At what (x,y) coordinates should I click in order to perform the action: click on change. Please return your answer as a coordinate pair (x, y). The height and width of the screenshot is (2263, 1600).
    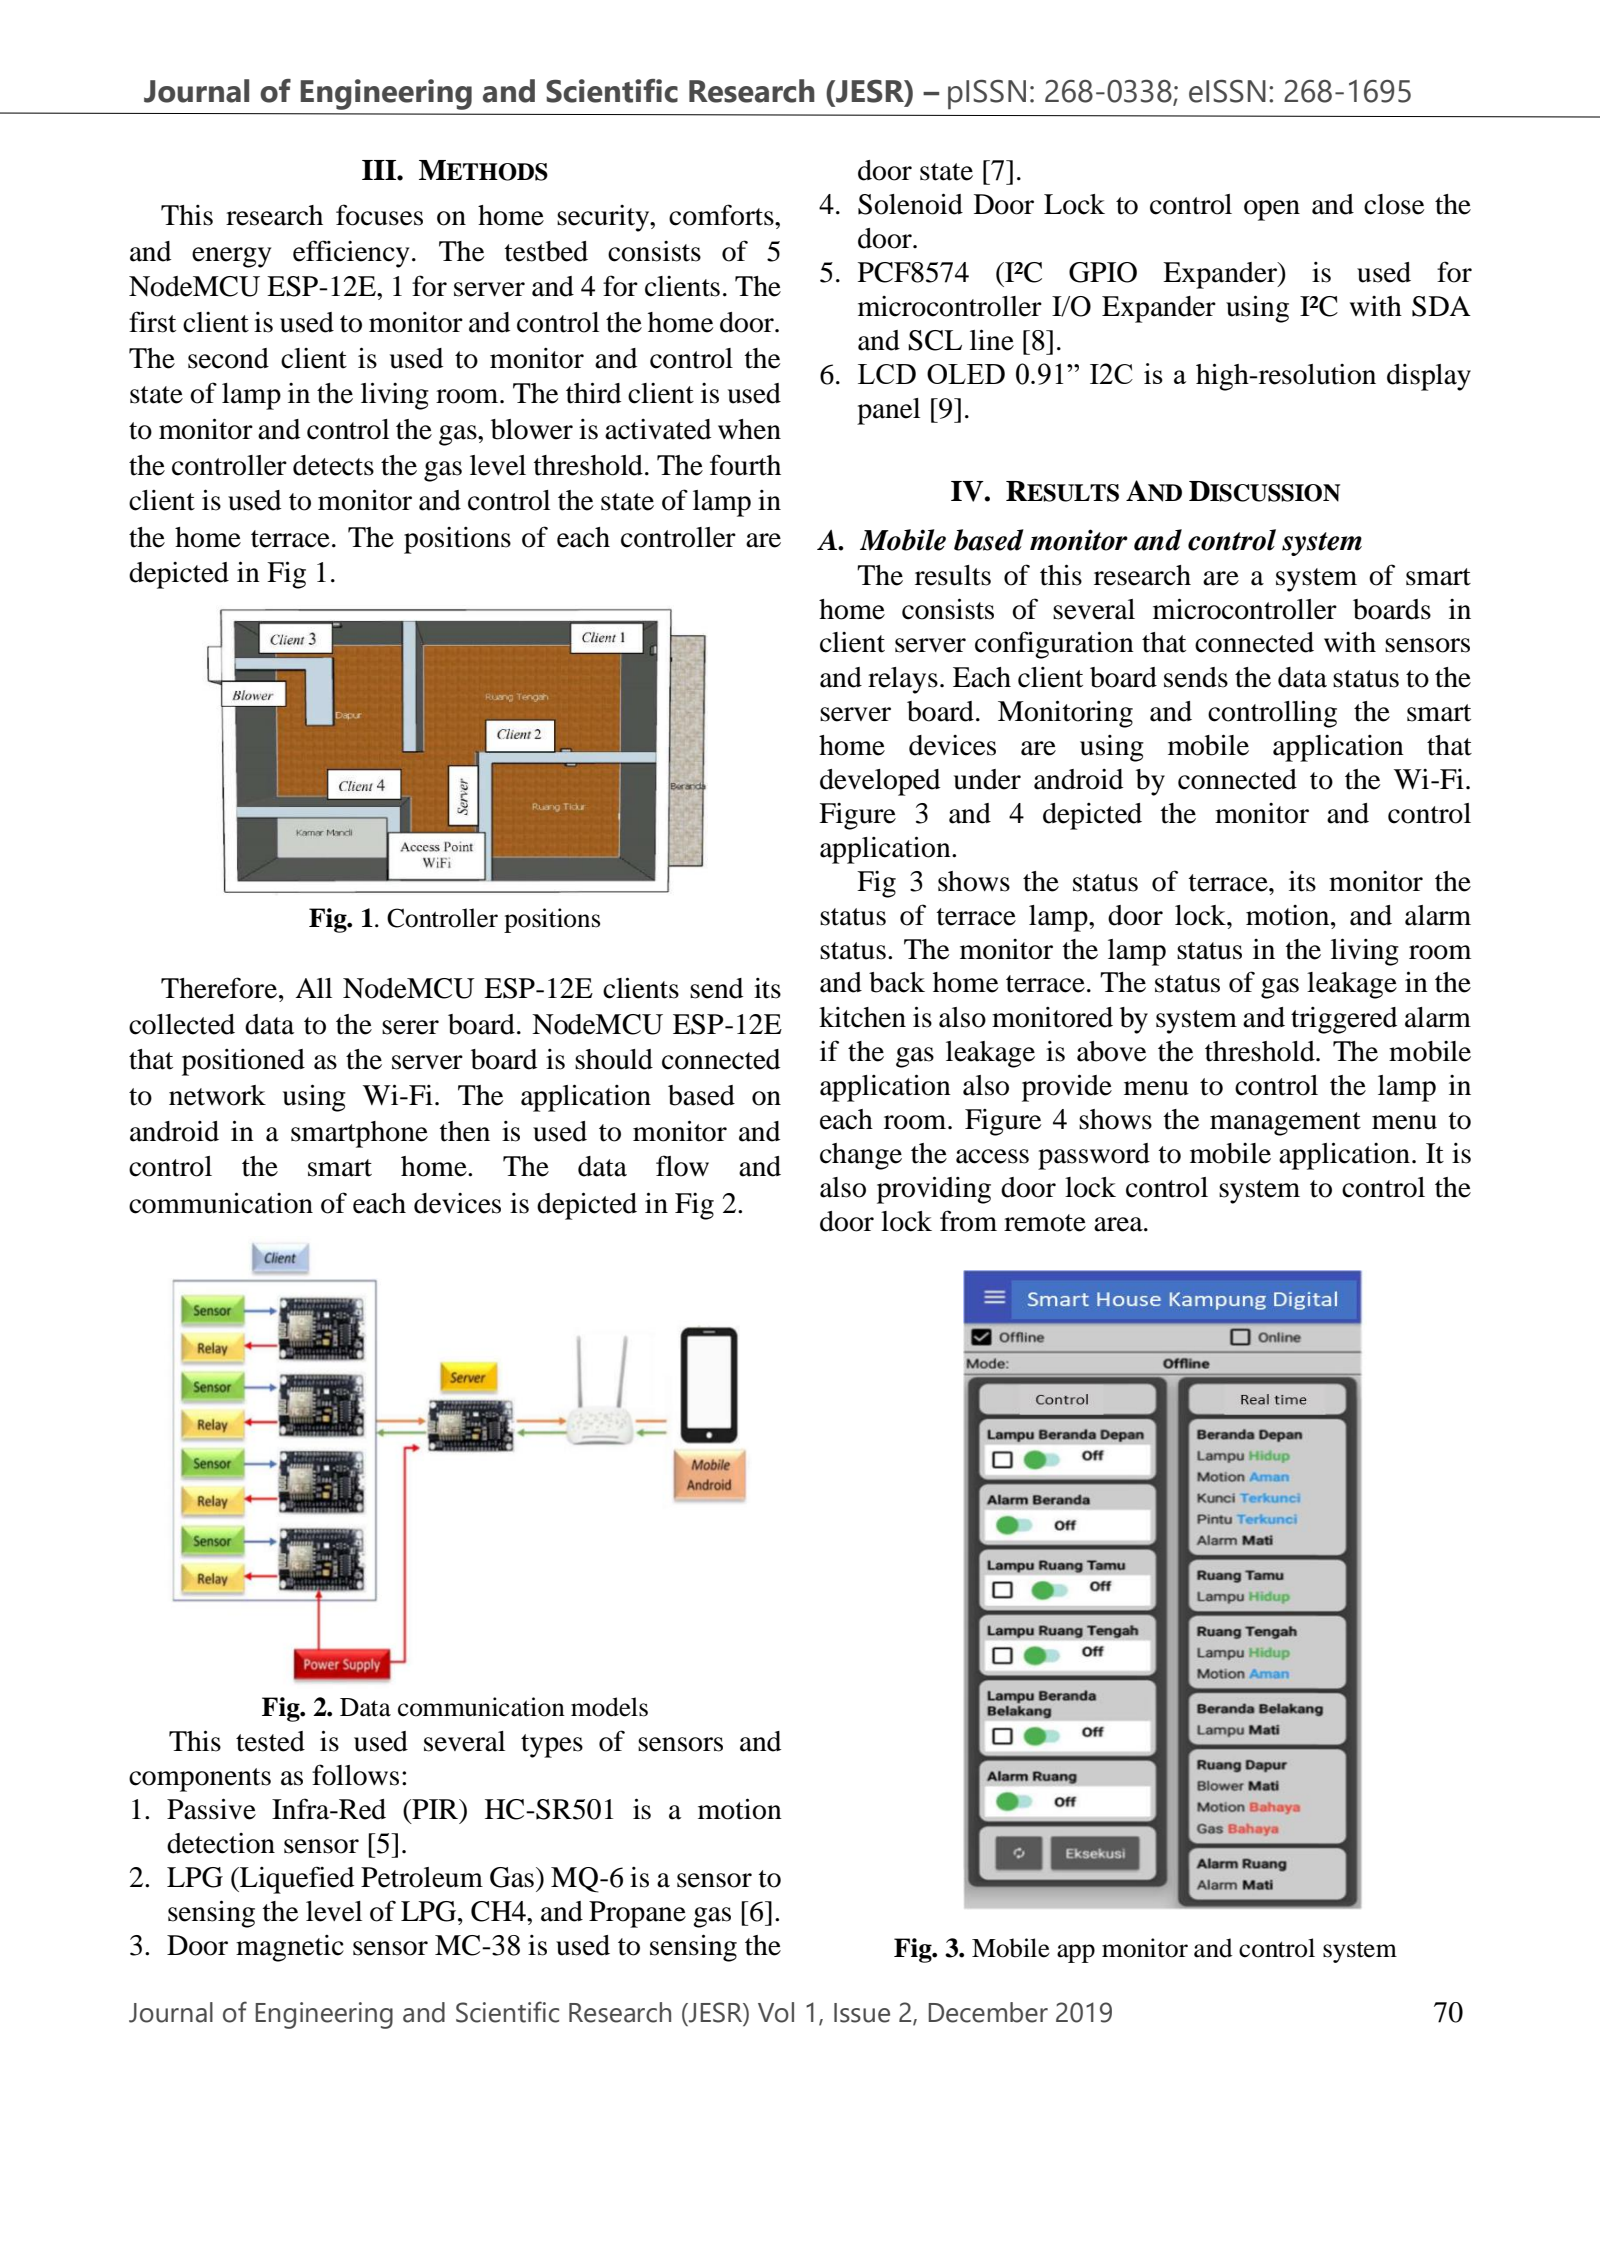
    Looking at the image, I should click on (861, 1156).
